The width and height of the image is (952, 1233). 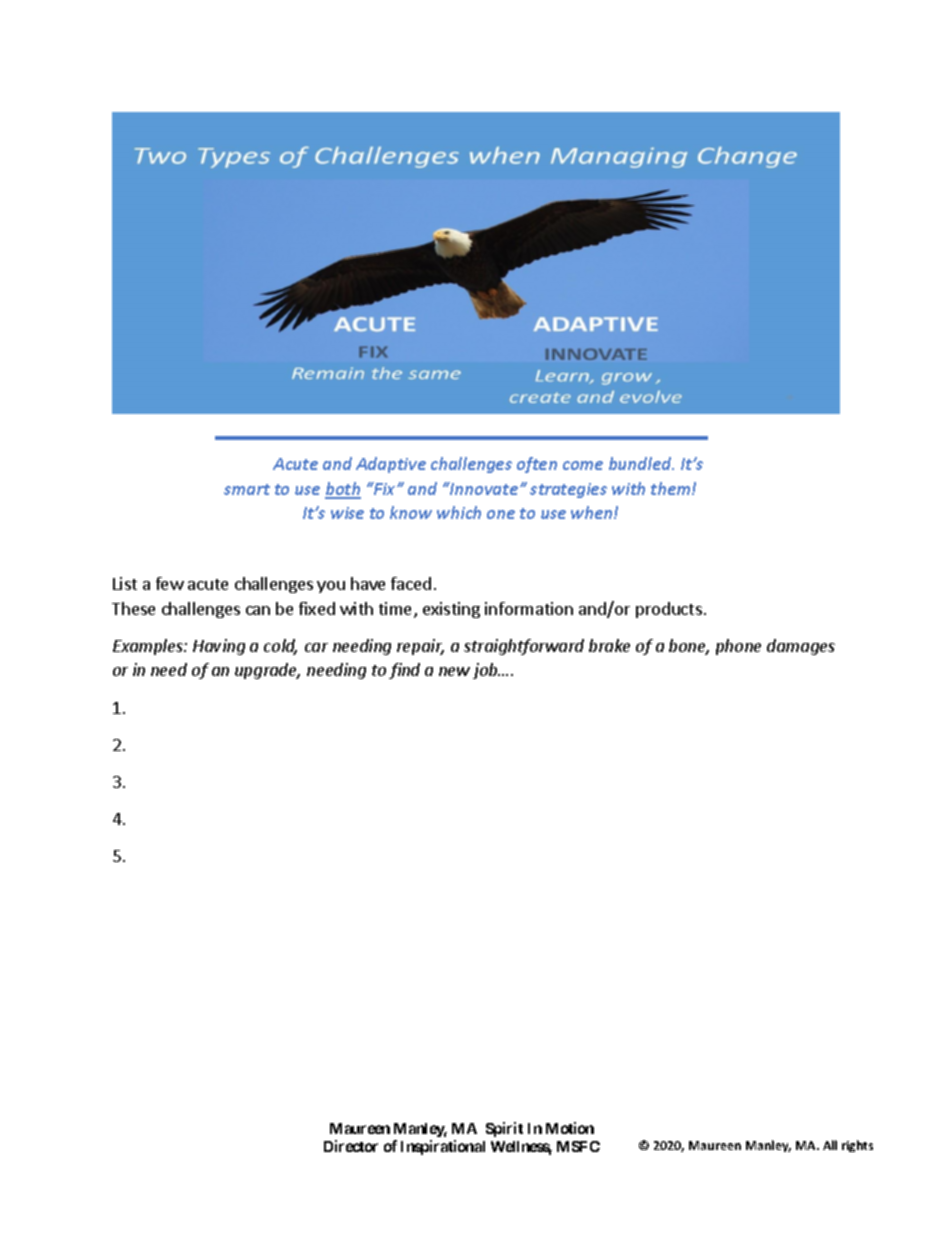 What do you see at coordinates (857, 1146) in the image?
I see `rights` at bounding box center [857, 1146].
